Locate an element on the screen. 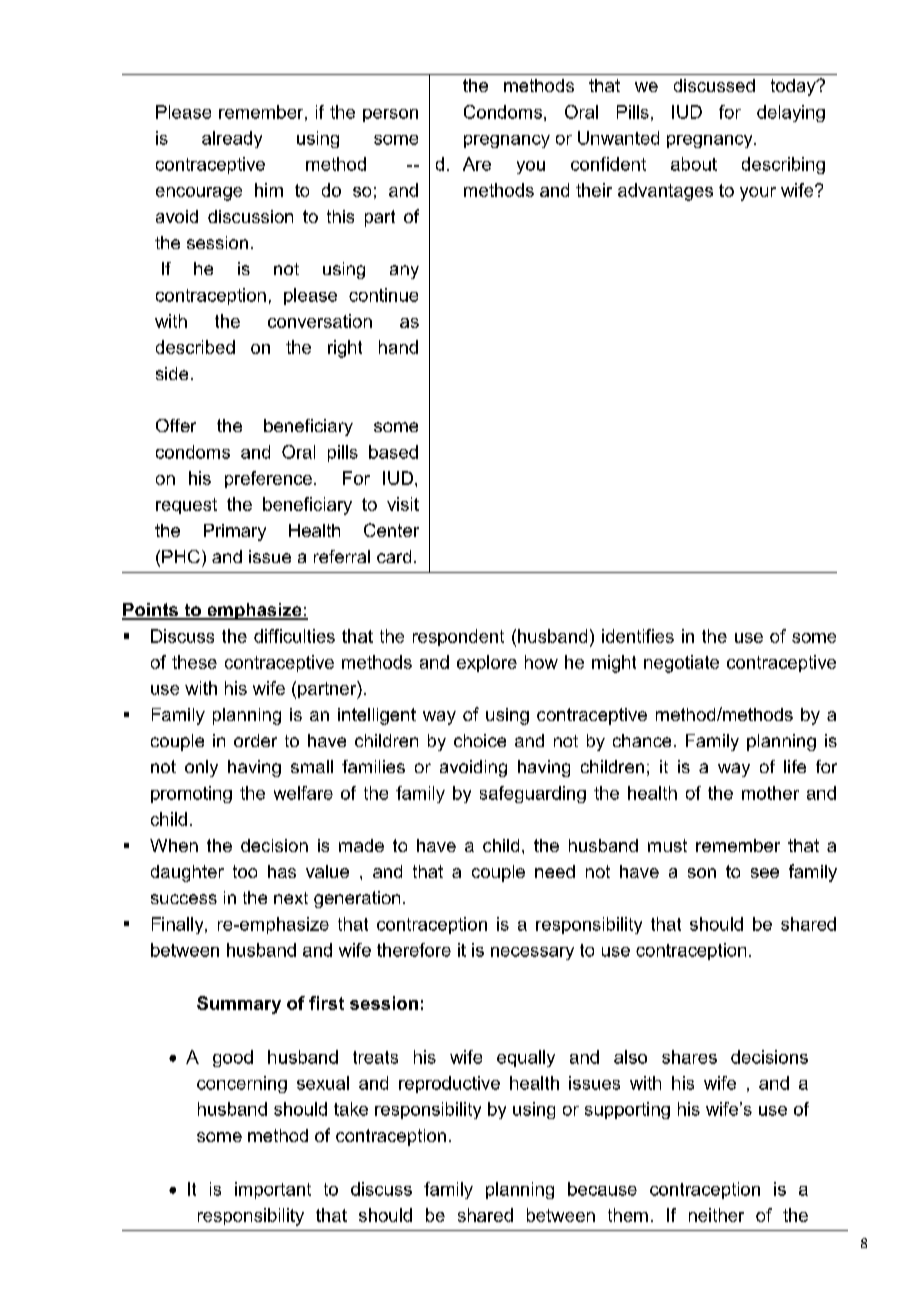 The image size is (924, 1308). about is located at coordinates (694, 164).
